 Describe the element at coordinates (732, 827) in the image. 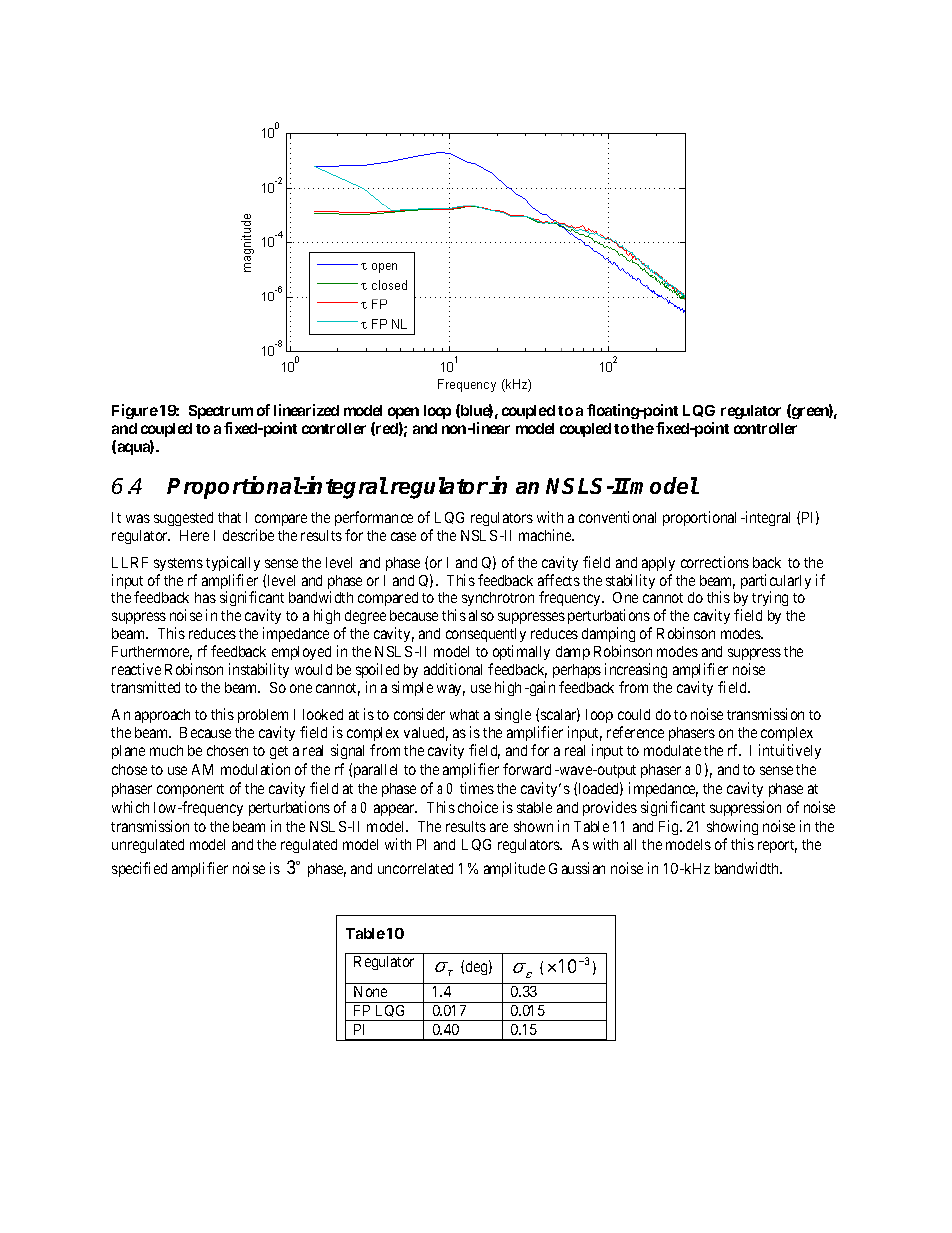

I see `showing` at that location.
